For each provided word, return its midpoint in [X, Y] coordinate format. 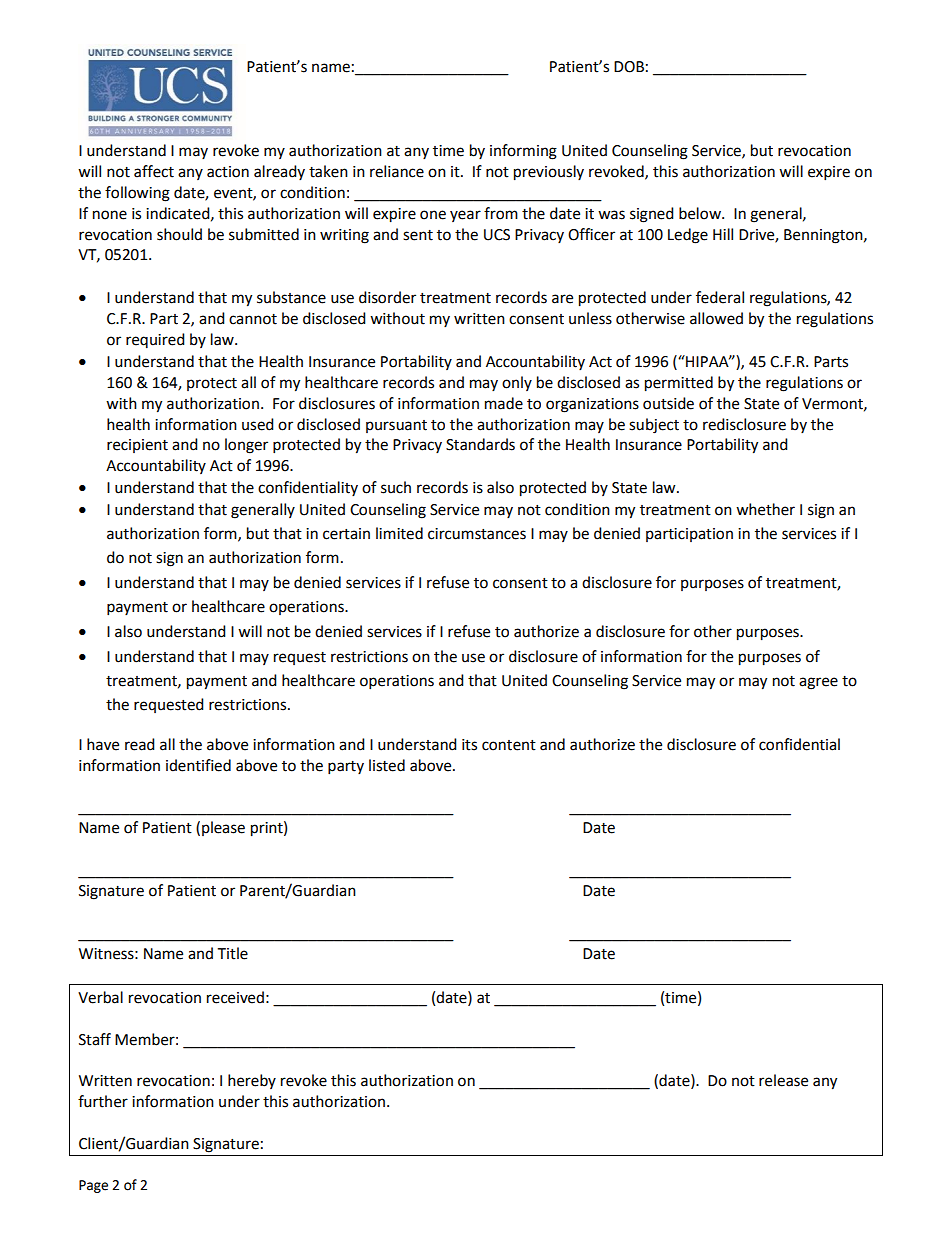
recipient [137, 446]
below [701, 213]
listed [387, 765]
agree [818, 683]
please [223, 828]
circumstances [477, 534]
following [137, 194]
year [465, 216]
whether [765, 509]
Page [93, 1186]
